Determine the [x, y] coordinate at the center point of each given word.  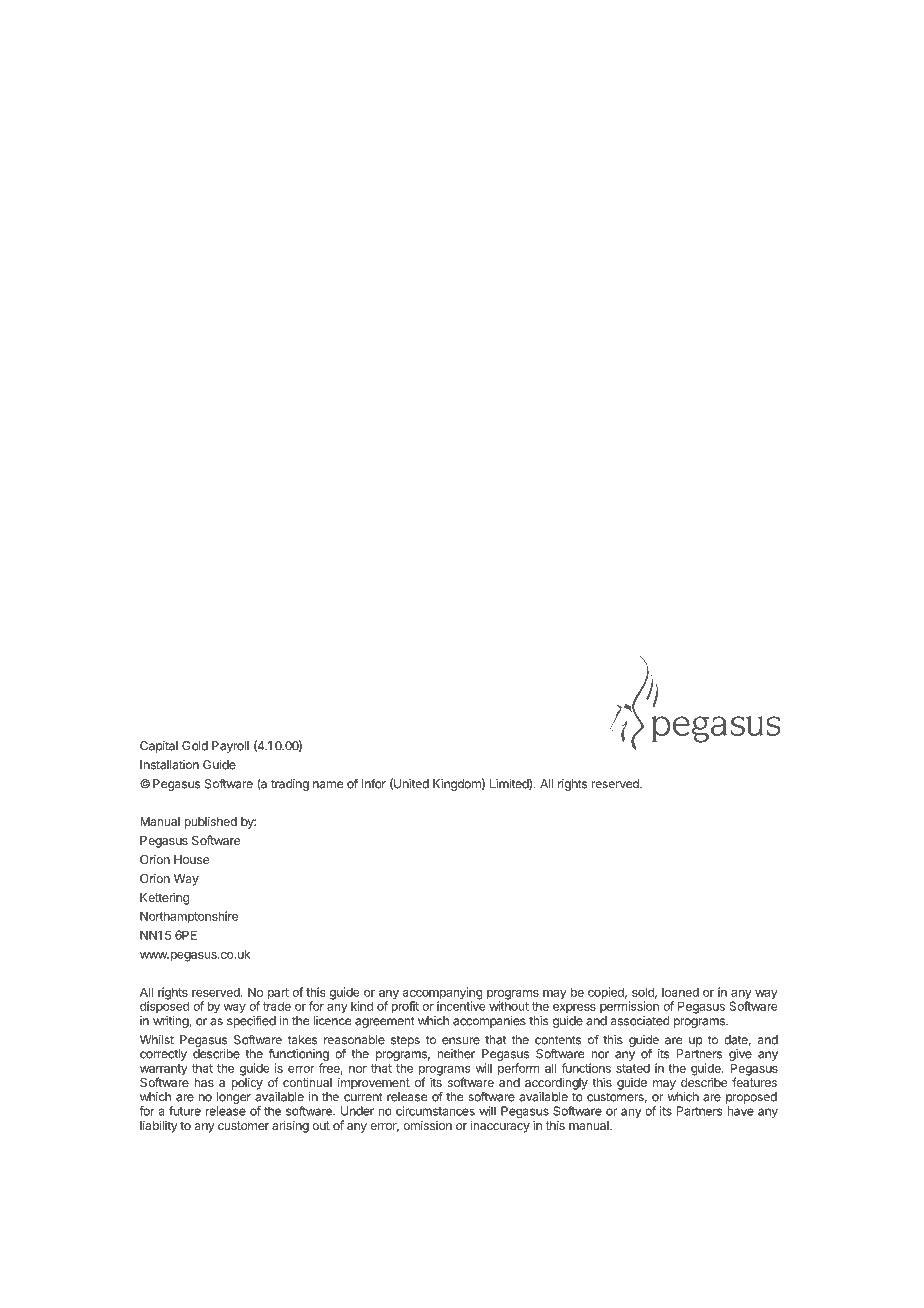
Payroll [230, 747]
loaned [680, 992]
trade [277, 1005]
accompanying [442, 994]
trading [290, 785]
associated [640, 1021]
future [185, 1111]
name [328, 785]
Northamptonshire [189, 917]
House [191, 859]
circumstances [435, 1111]
